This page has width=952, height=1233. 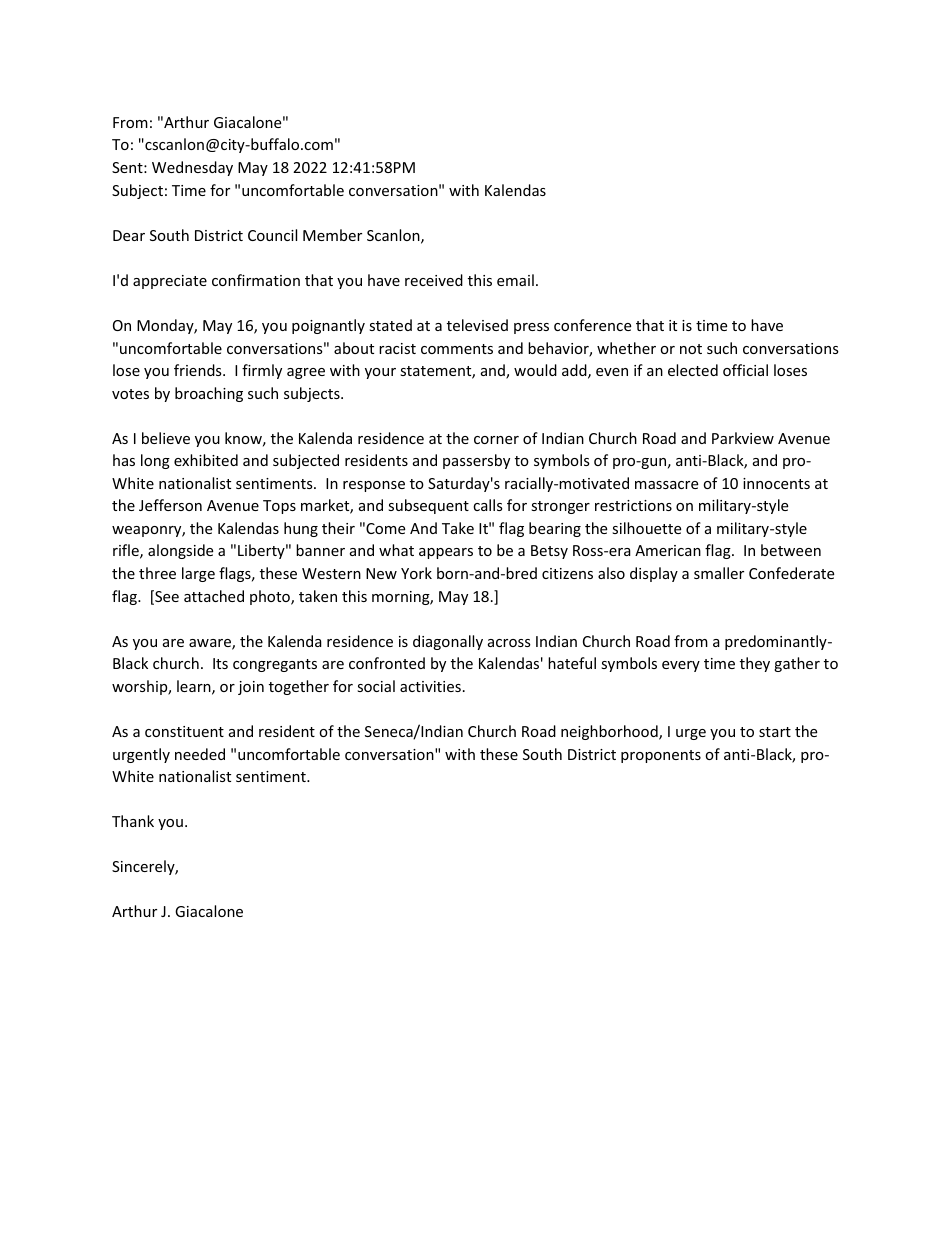 What do you see at coordinates (446, 553) in the page?
I see `appears` at bounding box center [446, 553].
